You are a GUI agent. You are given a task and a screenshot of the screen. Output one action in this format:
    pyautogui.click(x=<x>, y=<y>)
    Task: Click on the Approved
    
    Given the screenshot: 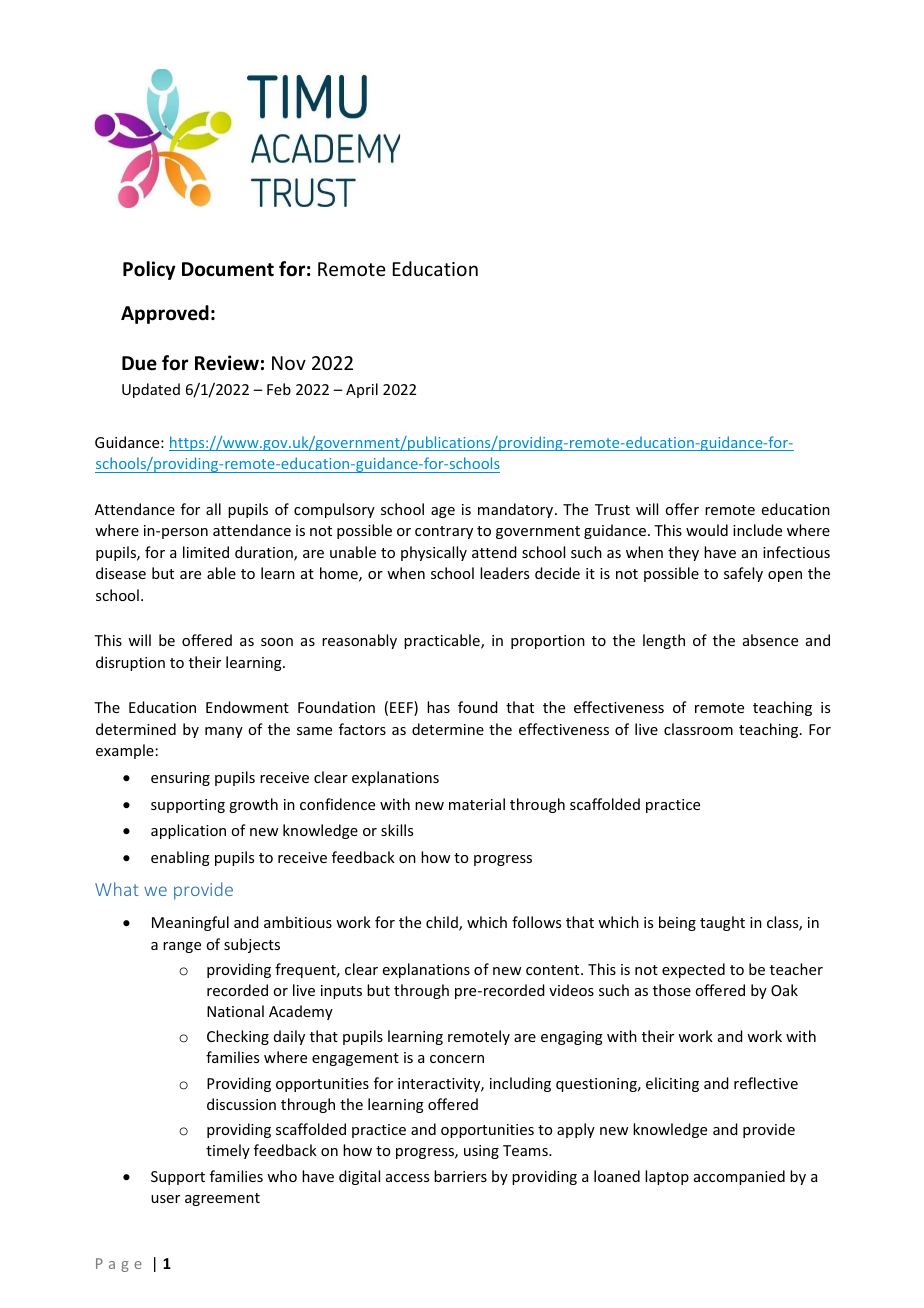 What is the action you would take?
    pyautogui.click(x=165, y=314)
